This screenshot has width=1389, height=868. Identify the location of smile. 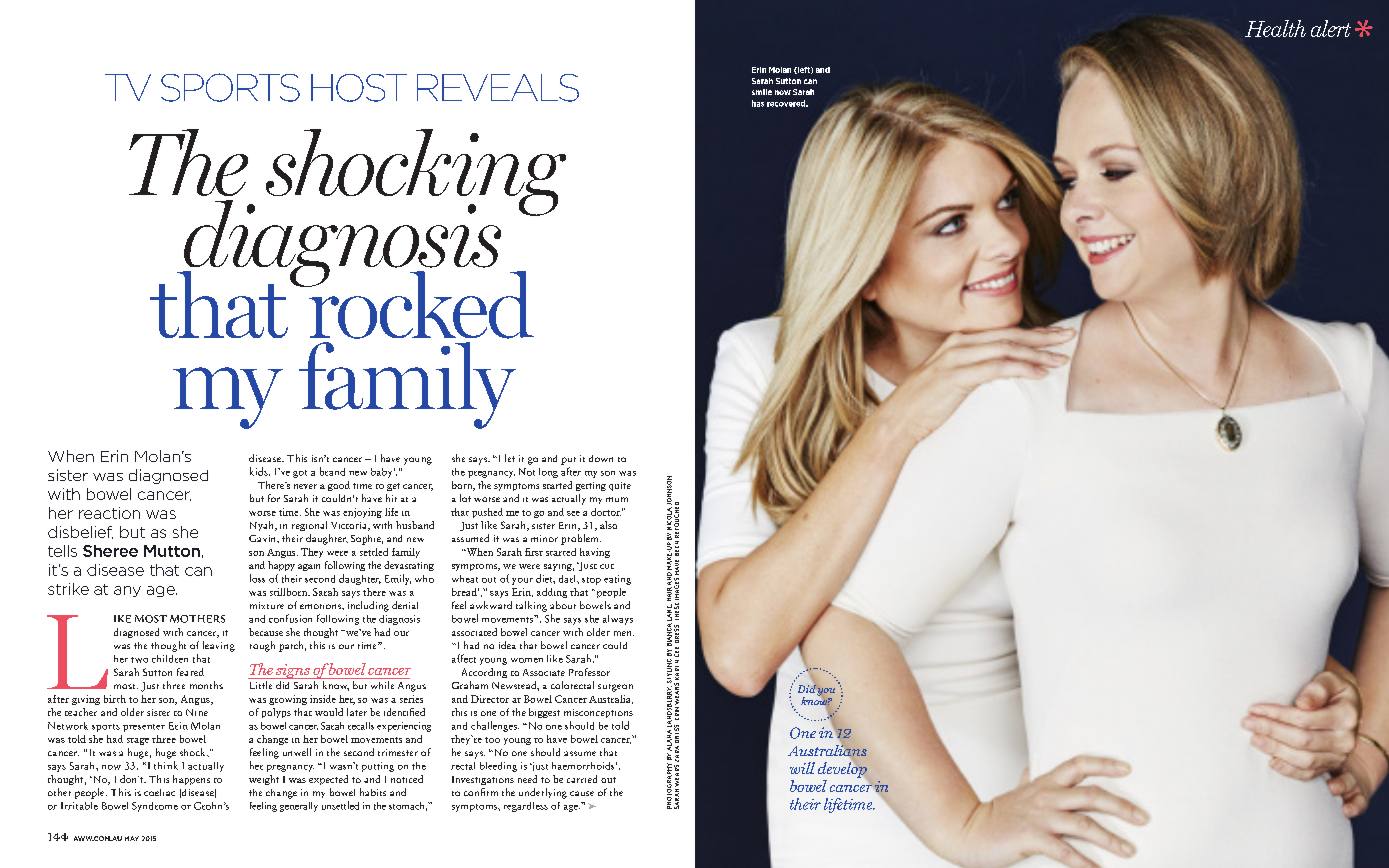
(762, 92).
